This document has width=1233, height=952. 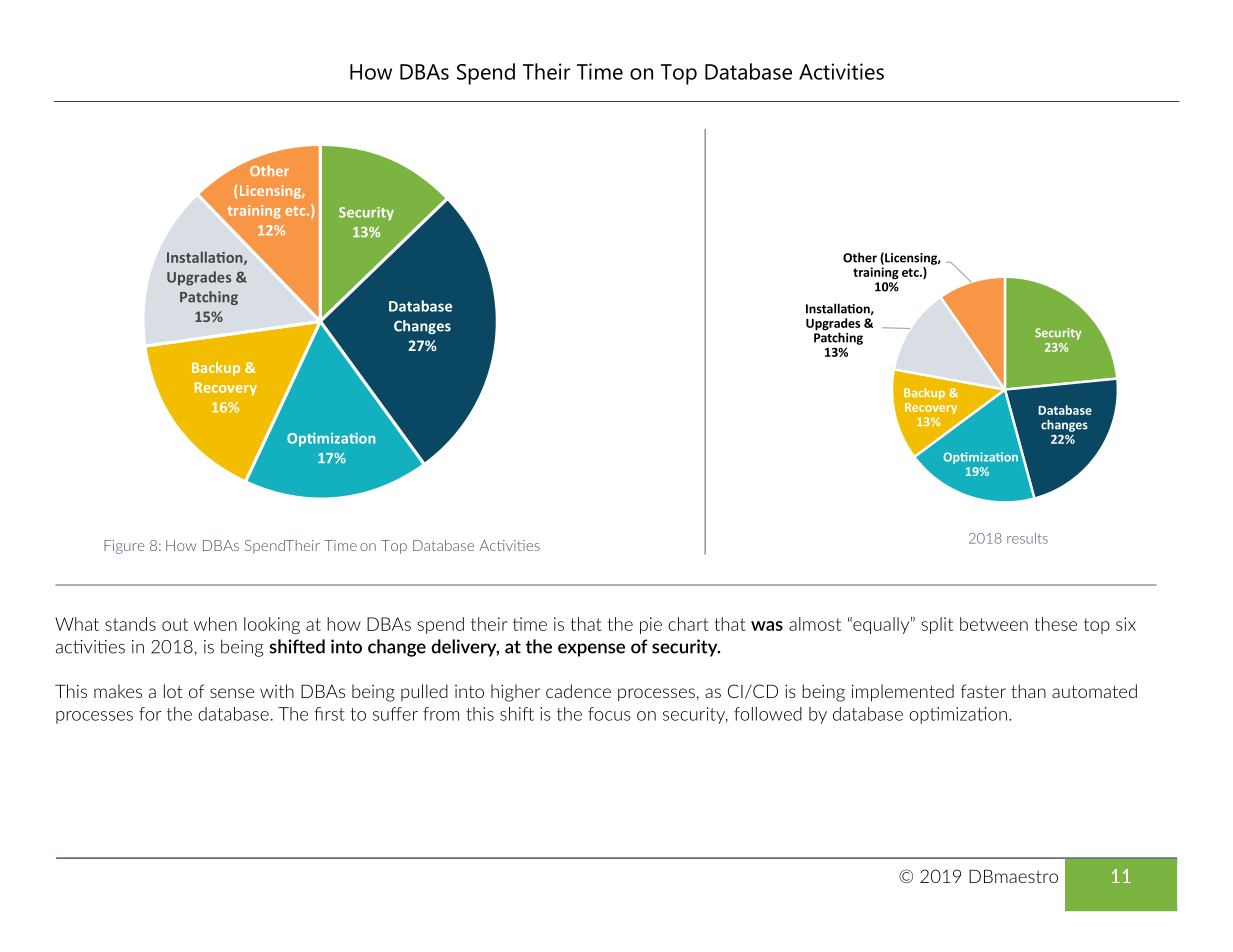 I want to click on focus, so click(x=609, y=714).
